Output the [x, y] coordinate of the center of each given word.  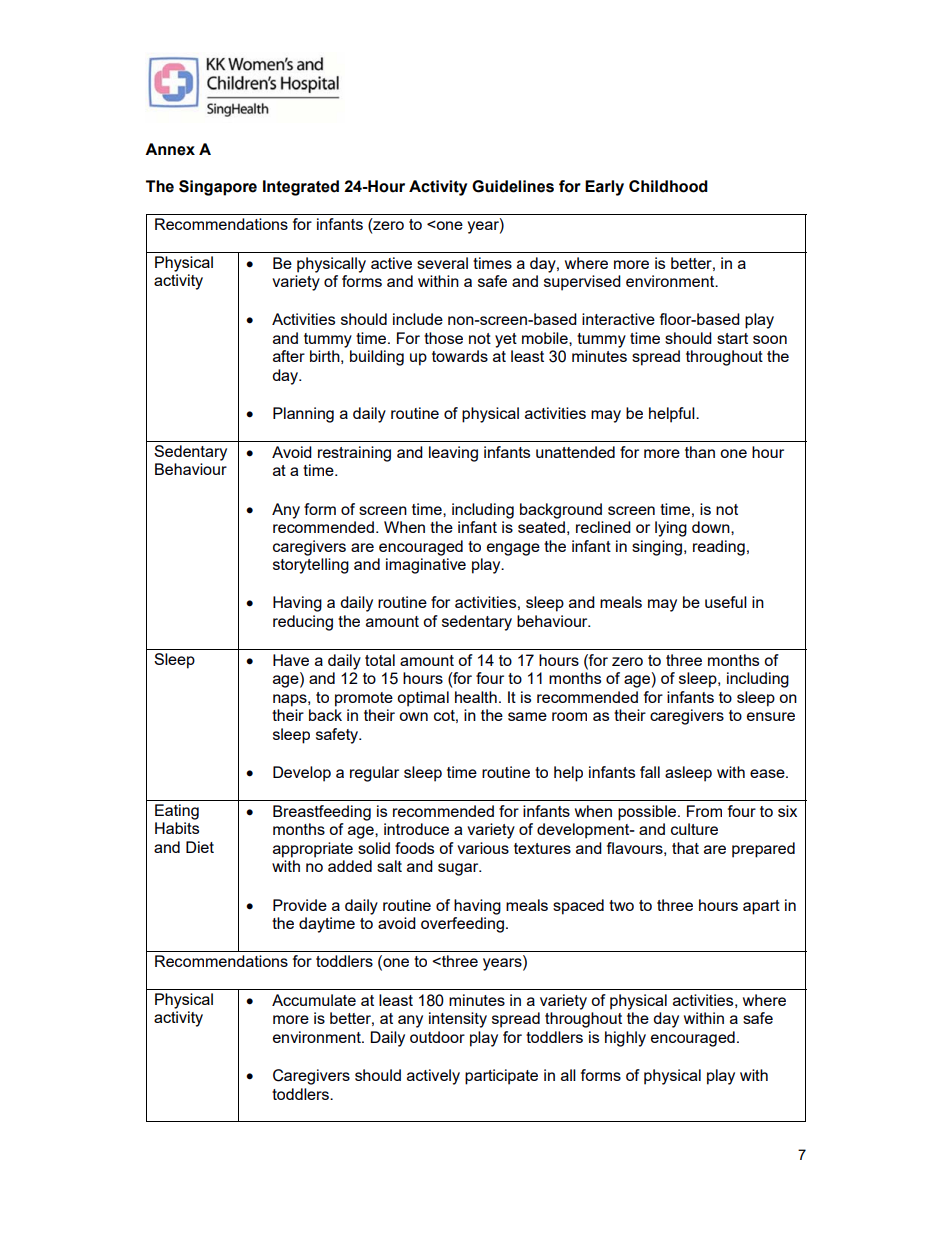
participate [501, 1077]
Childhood [668, 186]
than [700, 452]
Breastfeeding [322, 813]
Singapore [218, 188]
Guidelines [513, 186]
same [527, 716]
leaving [453, 454]
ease [768, 773]
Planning [303, 415]
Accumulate [314, 1000]
